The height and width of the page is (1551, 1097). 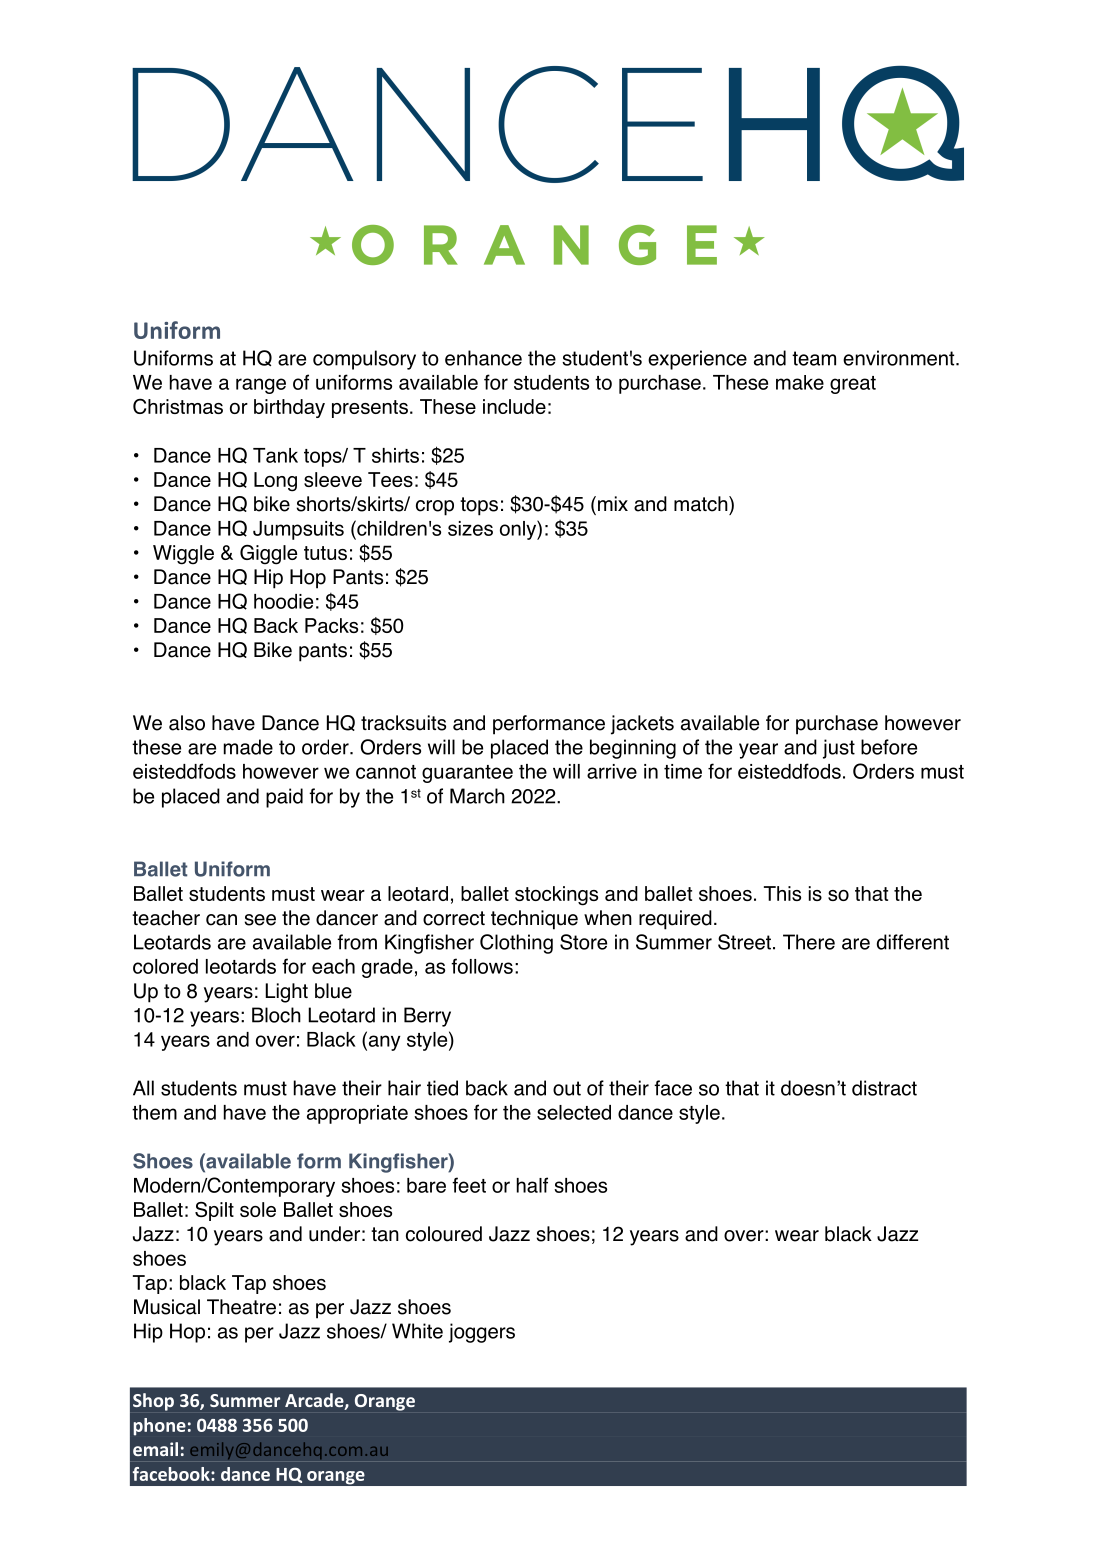 What do you see at coordinates (289, 408) in the page?
I see `birthday` at bounding box center [289, 408].
